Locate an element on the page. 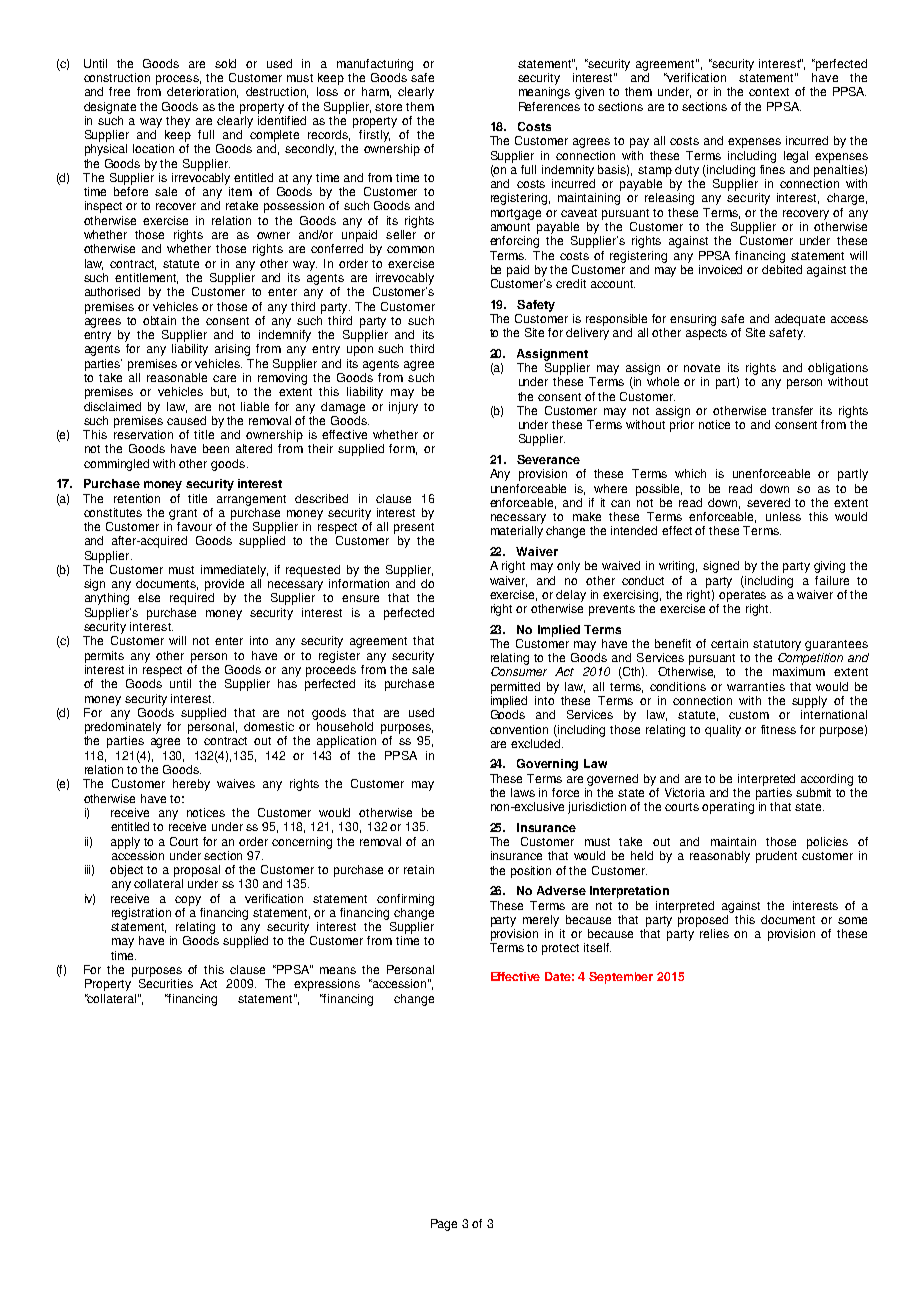 The height and width of the image is (1308, 924). operating is located at coordinates (728, 808).
